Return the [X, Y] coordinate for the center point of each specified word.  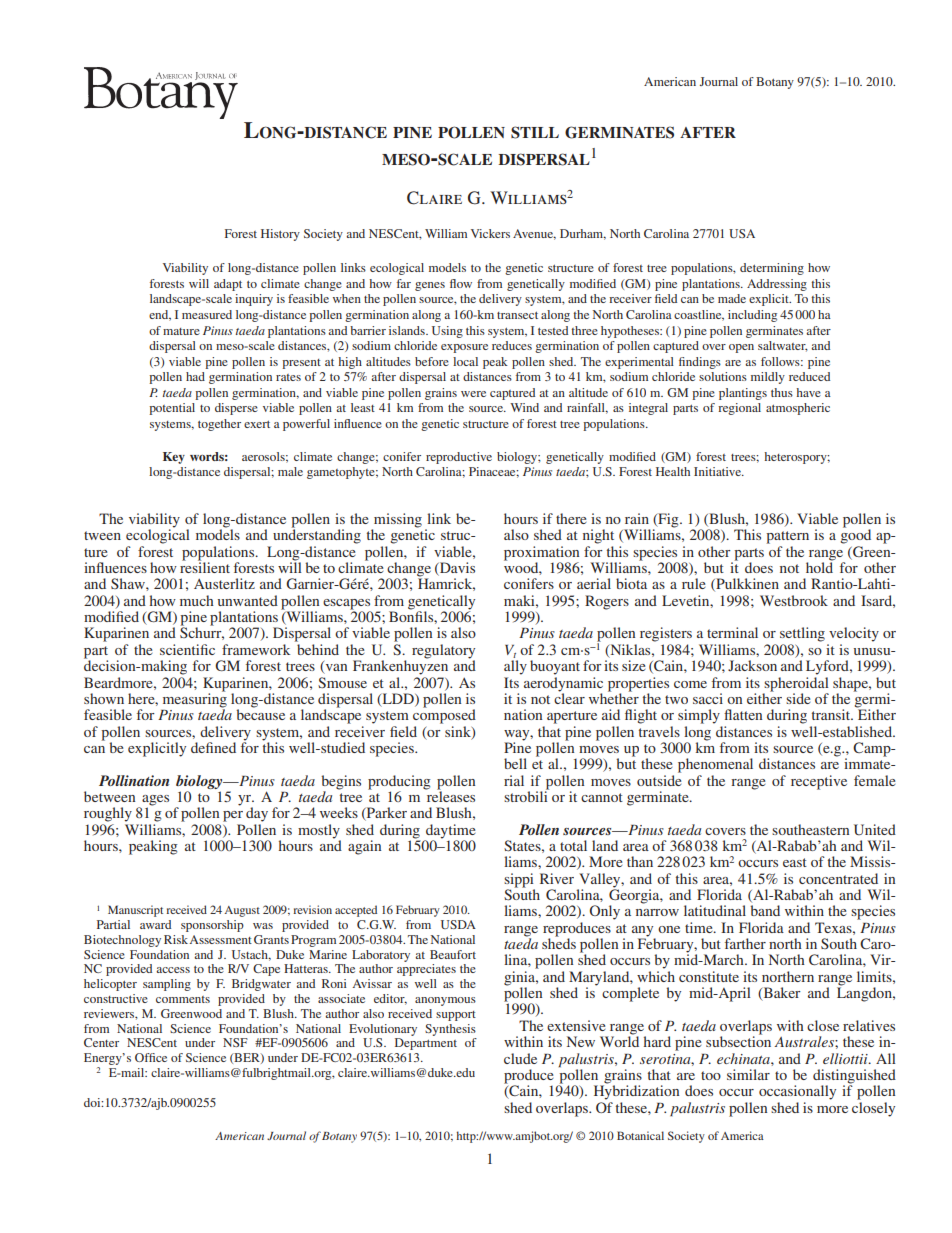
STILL [535, 132]
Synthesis [450, 1030]
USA [742, 233]
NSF [235, 1042]
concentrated [838, 878]
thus [782, 392]
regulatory [443, 652]
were [473, 394]
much [197, 600]
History [280, 235]
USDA [458, 924]
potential [172, 409]
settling [802, 634]
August [242, 911]
